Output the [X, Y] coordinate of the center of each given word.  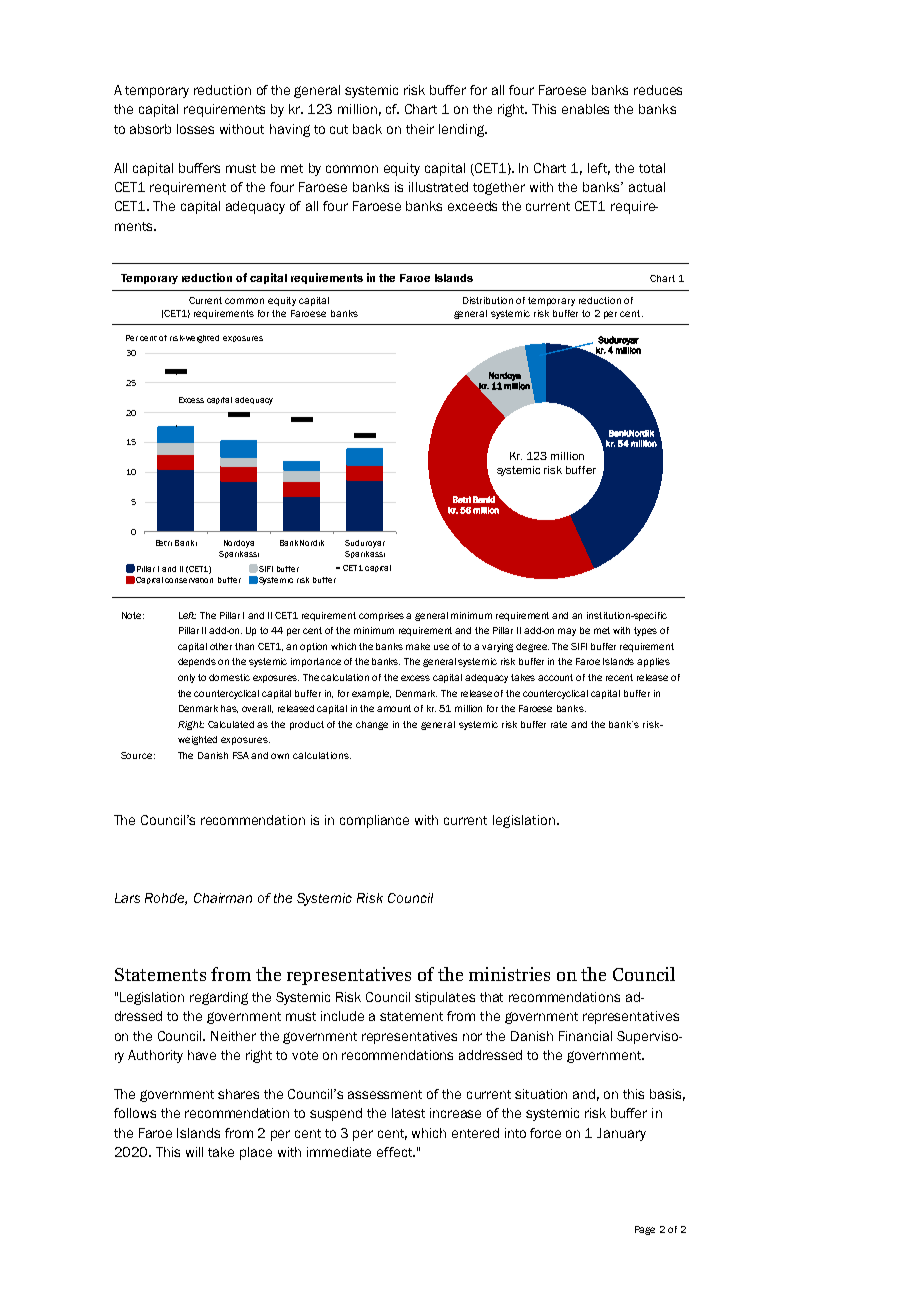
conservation [189, 580]
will [194, 1152]
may [567, 632]
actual [647, 187]
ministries [509, 974]
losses [195, 129]
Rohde [166, 899]
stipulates [445, 998]
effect [396, 1152]
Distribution [488, 300]
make [418, 646]
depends [197, 662]
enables [585, 109]
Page [645, 1230]
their [420, 129]
